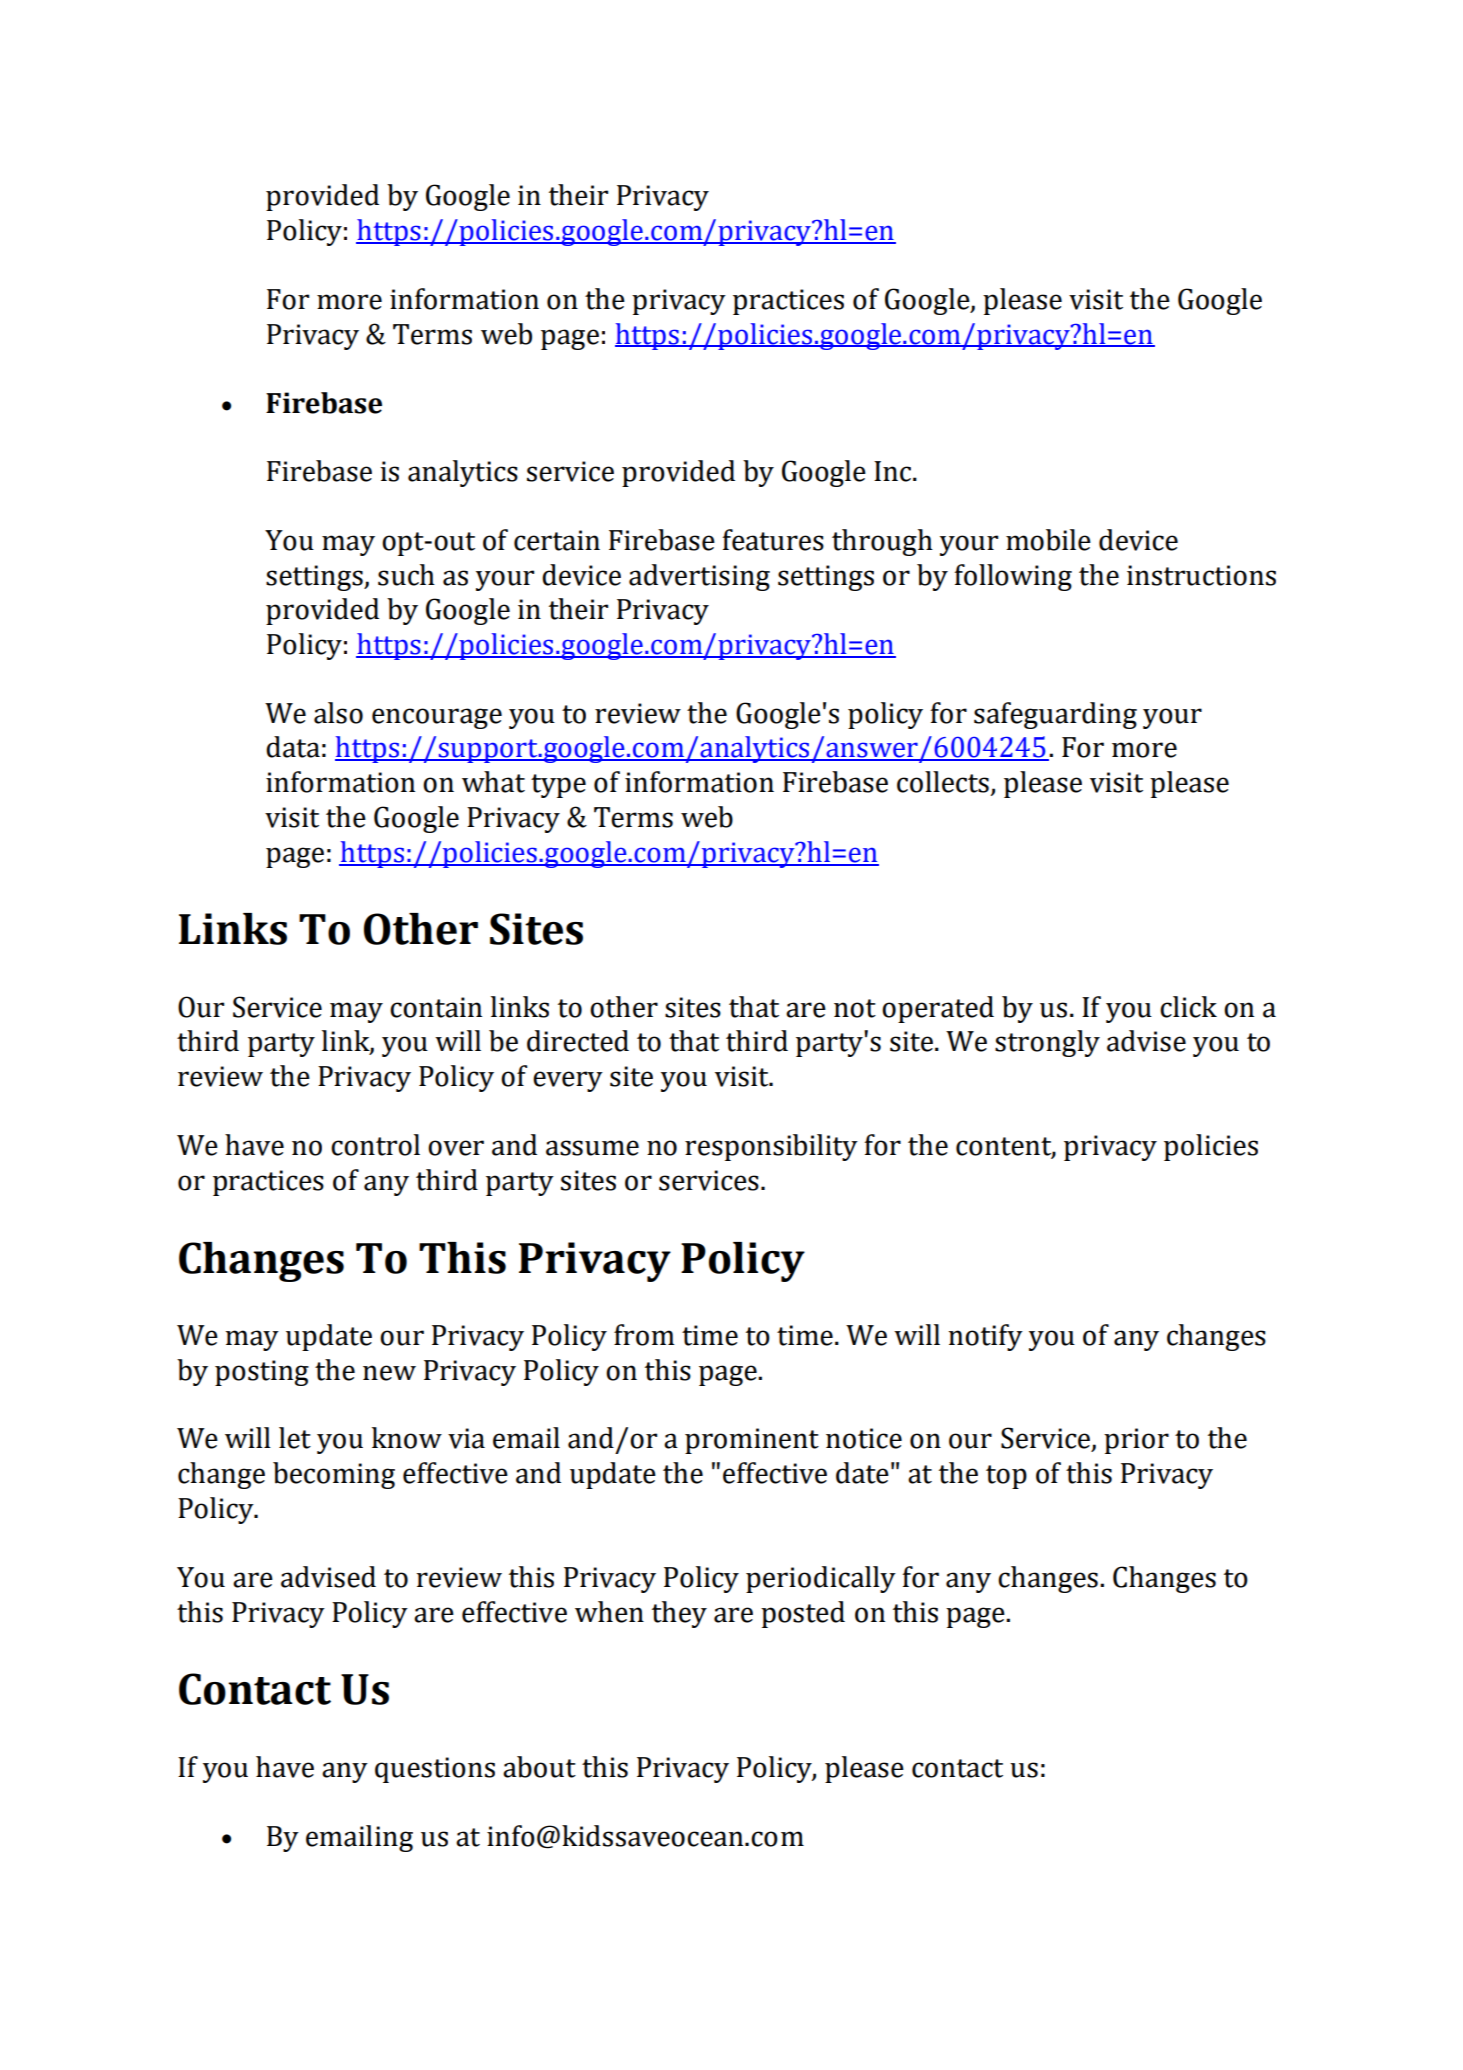 The width and height of the screenshot is (1463, 2070). What do you see at coordinates (578, 1041) in the screenshot?
I see `directed` at bounding box center [578, 1041].
